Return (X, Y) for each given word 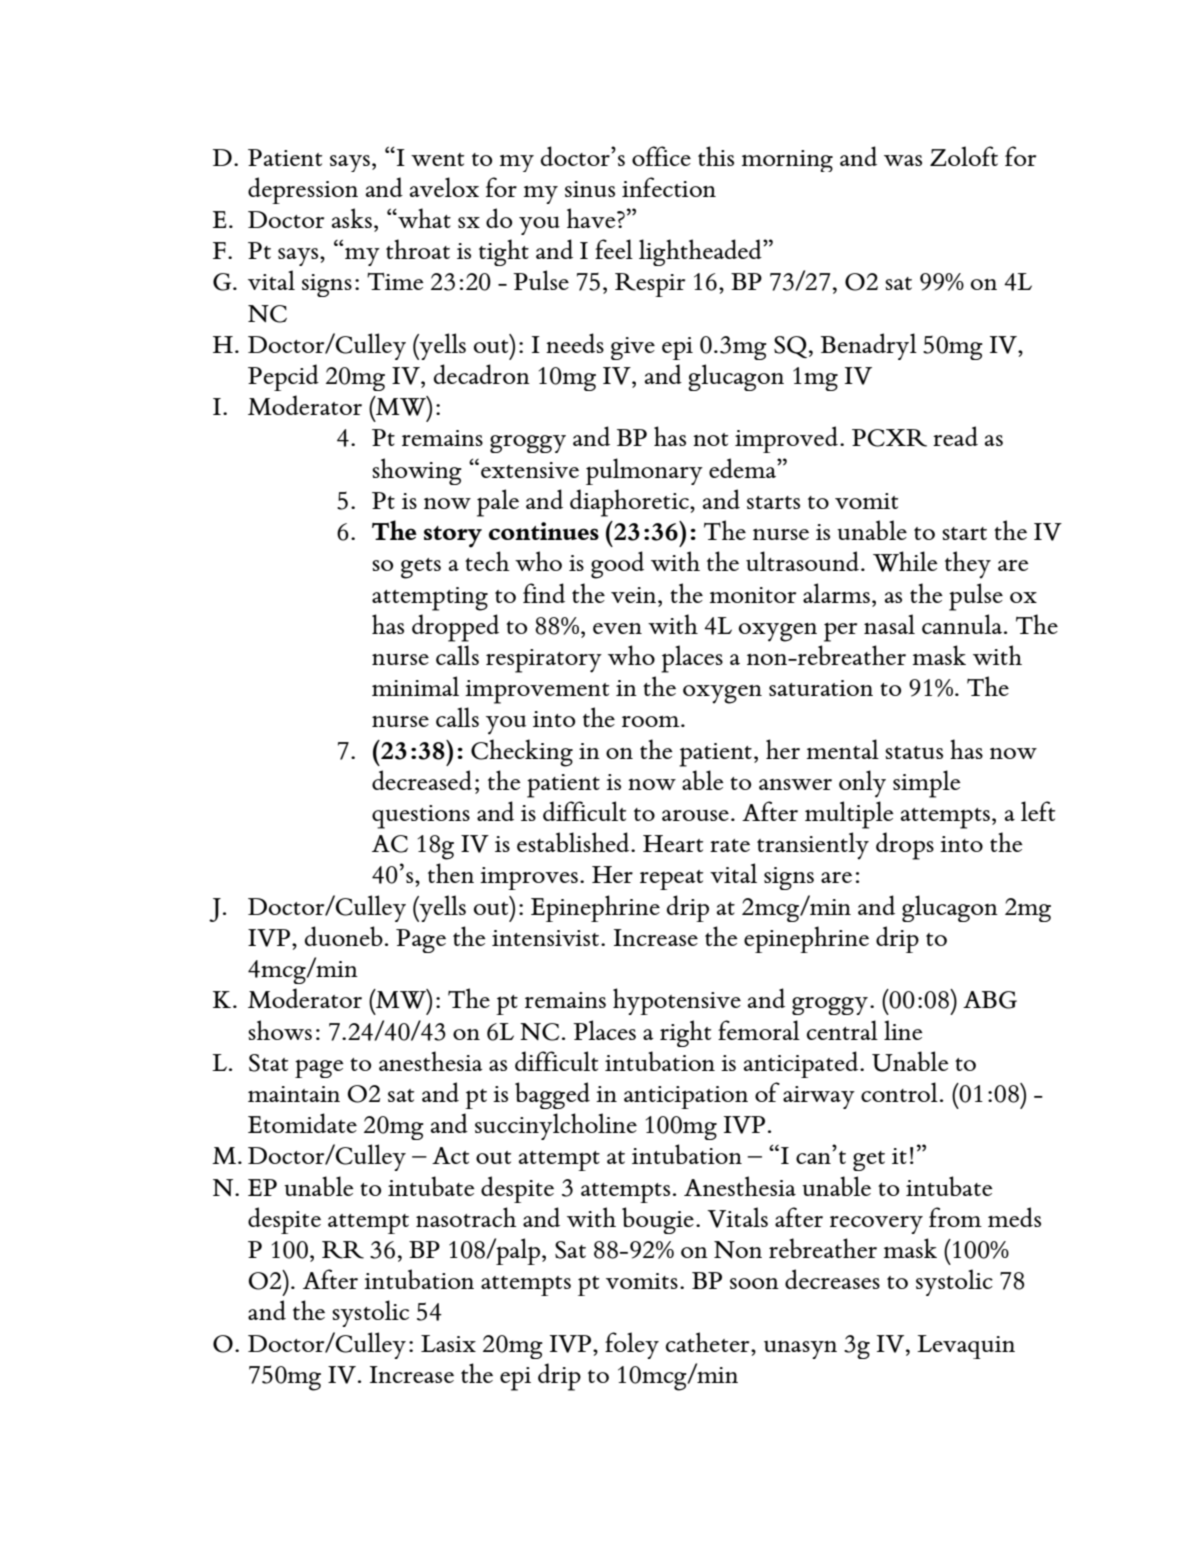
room (652, 721)
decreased (422, 780)
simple (927, 784)
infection (669, 187)
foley (632, 1345)
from (955, 1217)
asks (352, 218)
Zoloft (964, 156)
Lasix (448, 1343)
